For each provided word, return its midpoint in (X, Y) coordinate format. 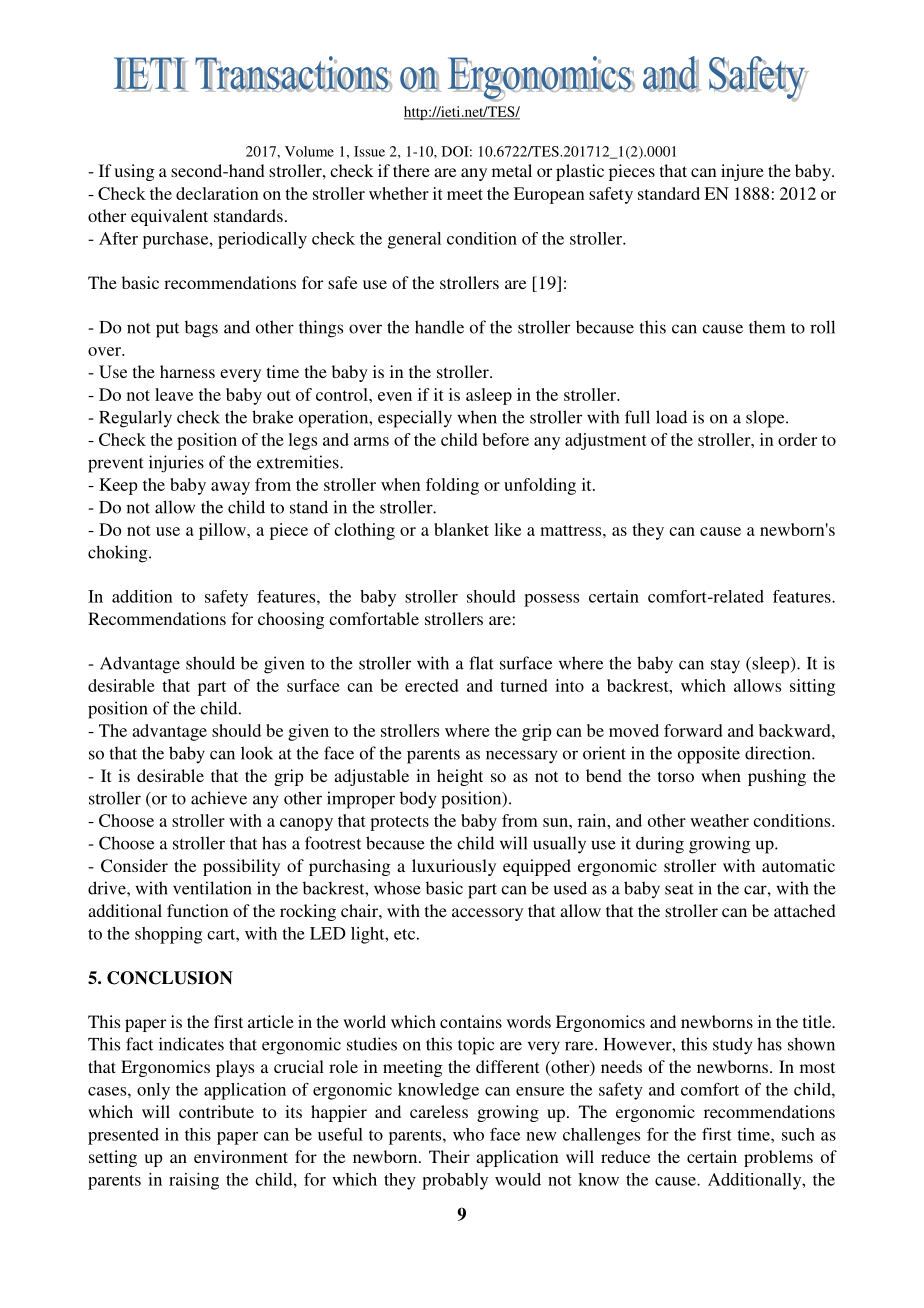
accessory (487, 914)
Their (449, 1156)
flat (481, 663)
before (506, 439)
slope (766, 419)
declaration (217, 193)
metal (512, 170)
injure (742, 172)
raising (194, 1181)
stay (725, 666)
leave (174, 394)
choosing (291, 620)
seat (679, 889)
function (198, 910)
